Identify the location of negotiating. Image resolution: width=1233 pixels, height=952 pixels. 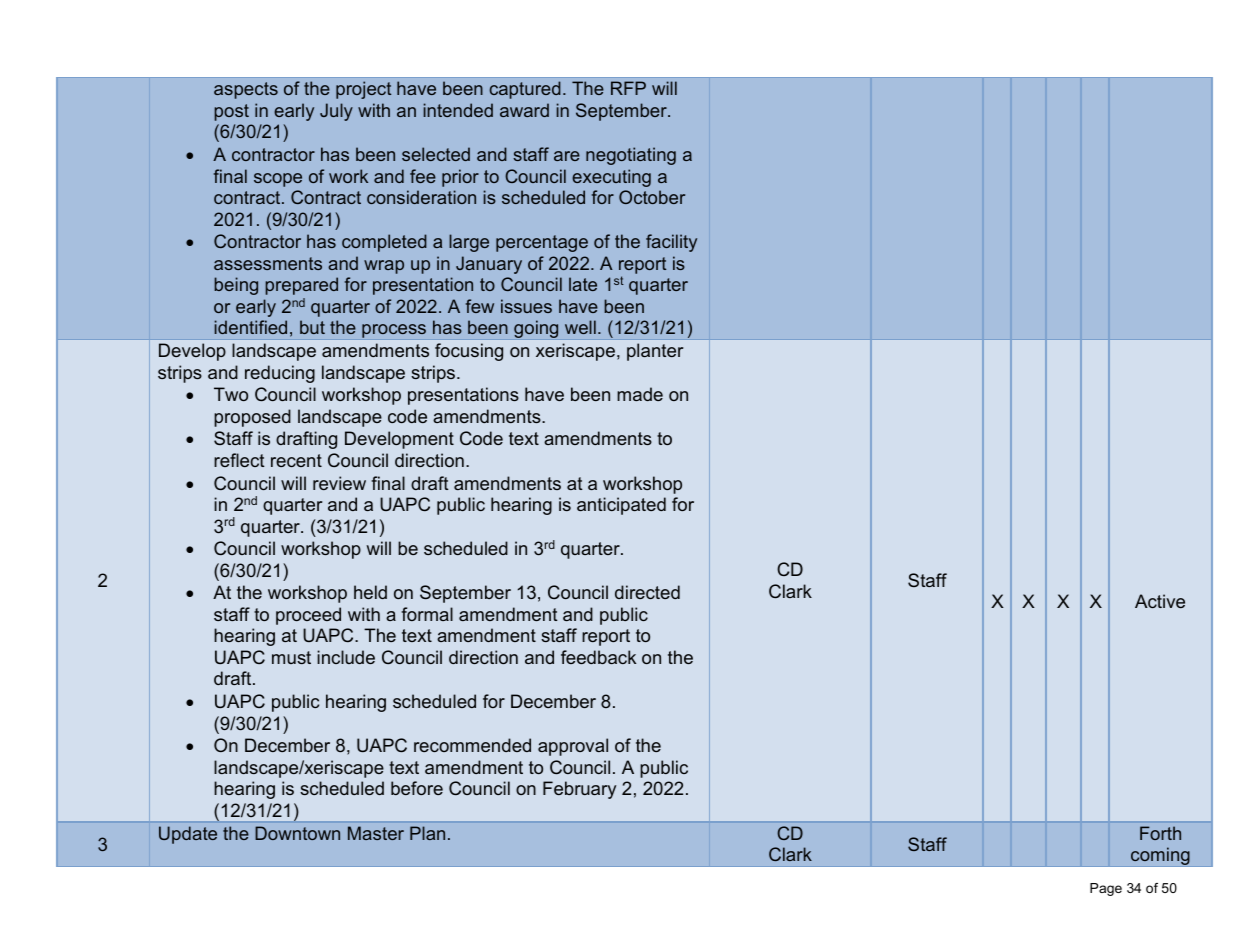
(631, 156).
